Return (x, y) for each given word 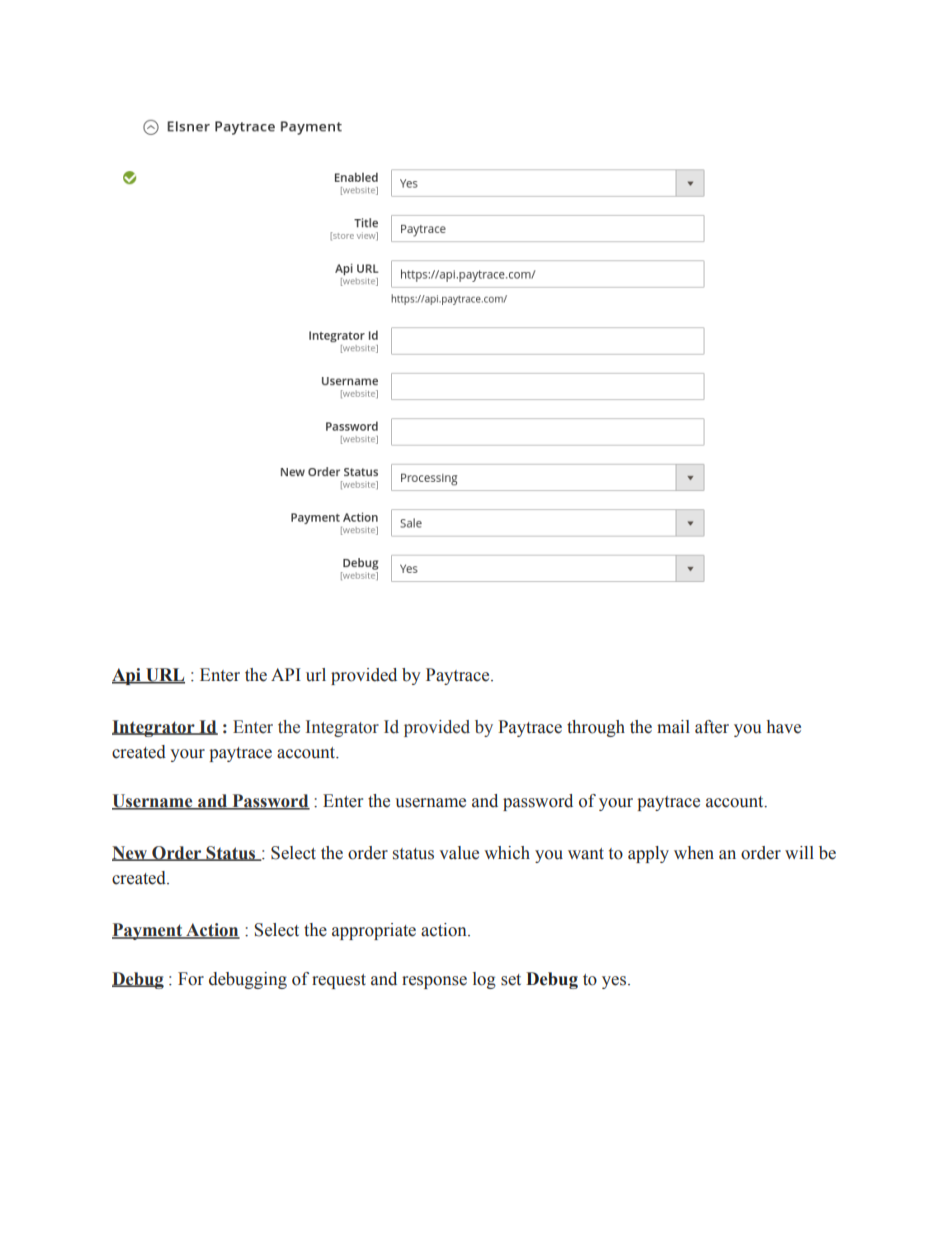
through (596, 728)
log (484, 980)
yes (615, 982)
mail (673, 727)
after (712, 727)
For (191, 979)
